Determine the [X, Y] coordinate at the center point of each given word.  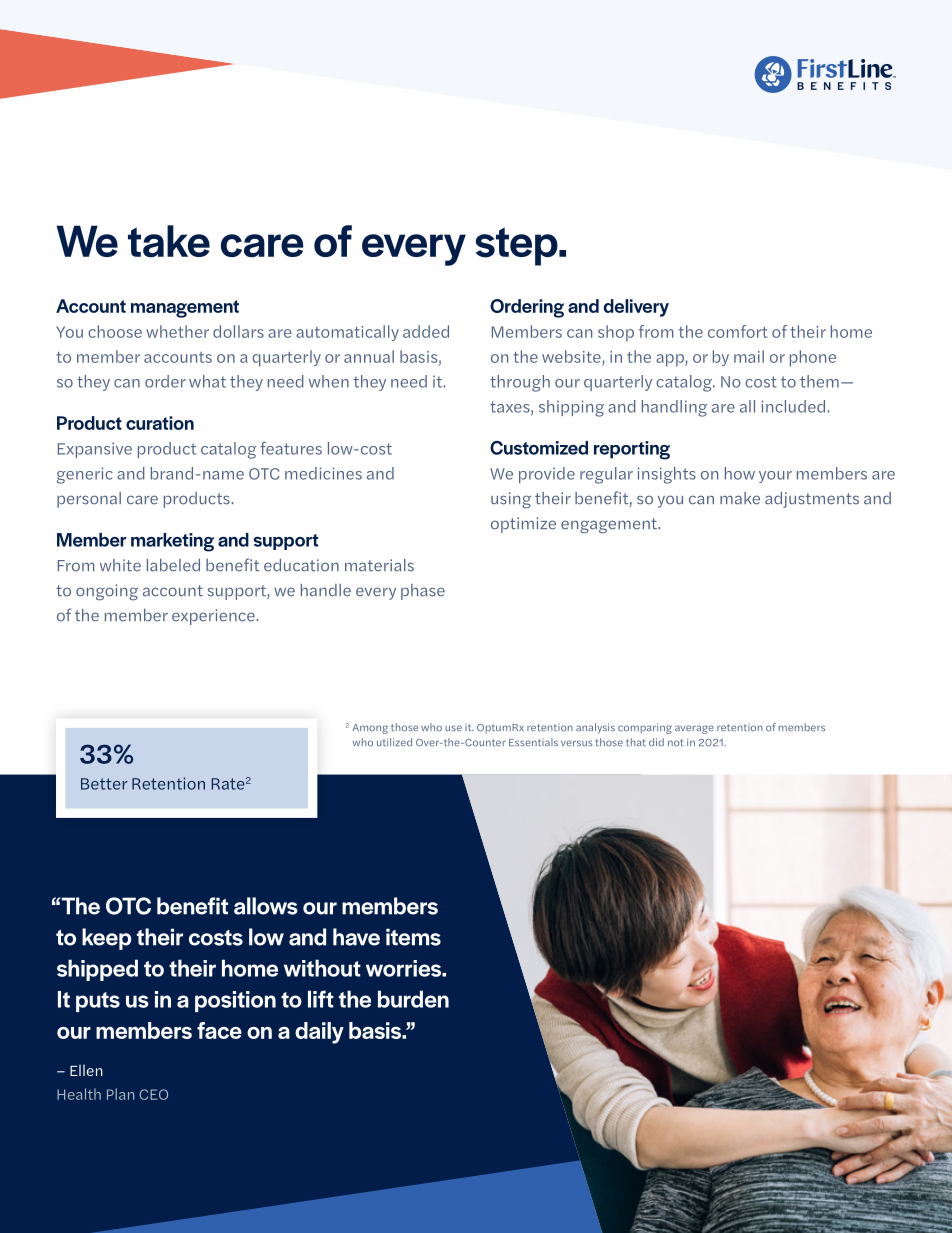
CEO [153, 1094]
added [426, 331]
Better [104, 784]
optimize [523, 525]
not [675, 742]
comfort [738, 331]
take [169, 241]
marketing [172, 542]
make [740, 498]
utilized [394, 742]
